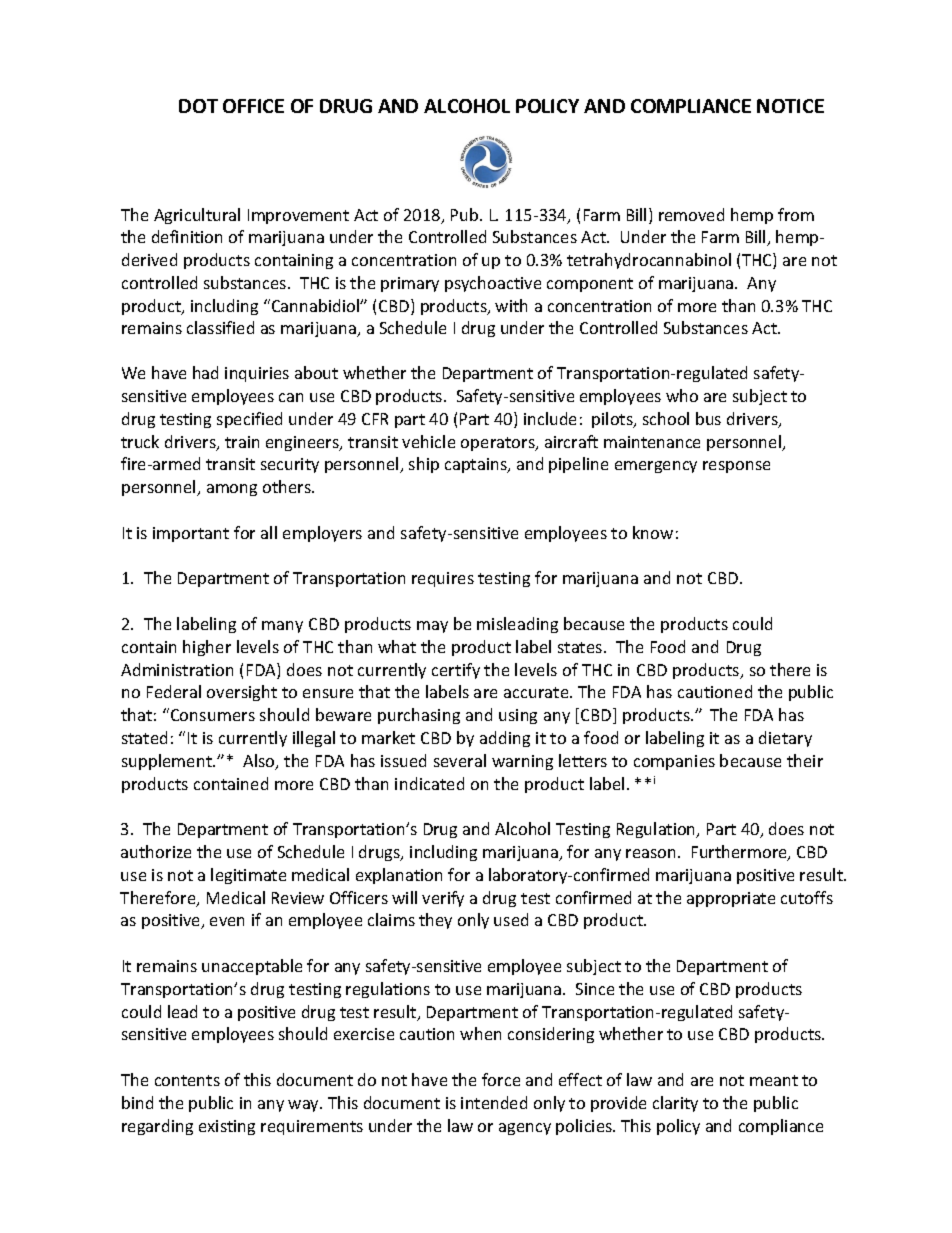  What do you see at coordinates (248, 876) in the screenshot?
I see `legitimate` at bounding box center [248, 876].
